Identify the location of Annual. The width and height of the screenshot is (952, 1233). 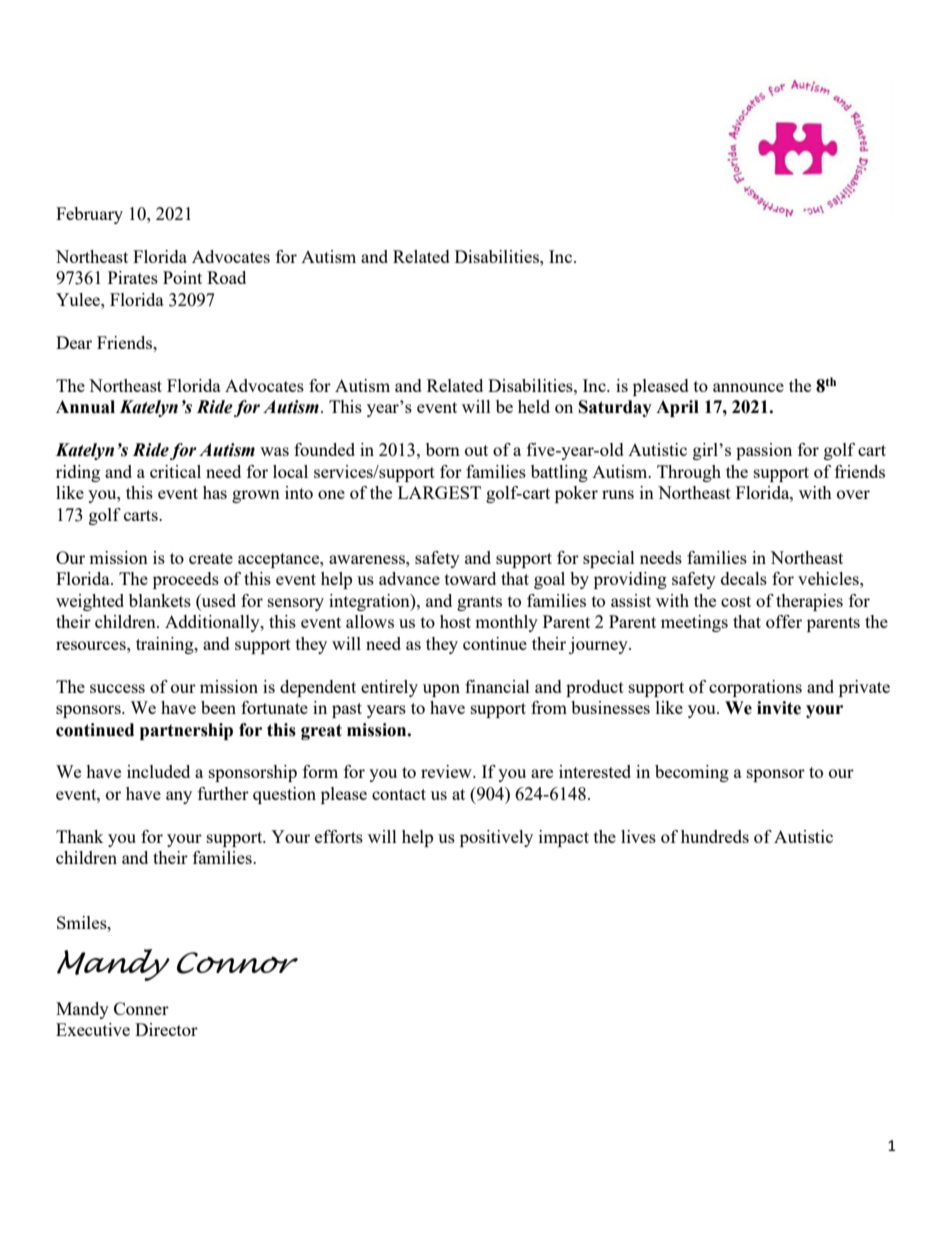
(85, 407).
